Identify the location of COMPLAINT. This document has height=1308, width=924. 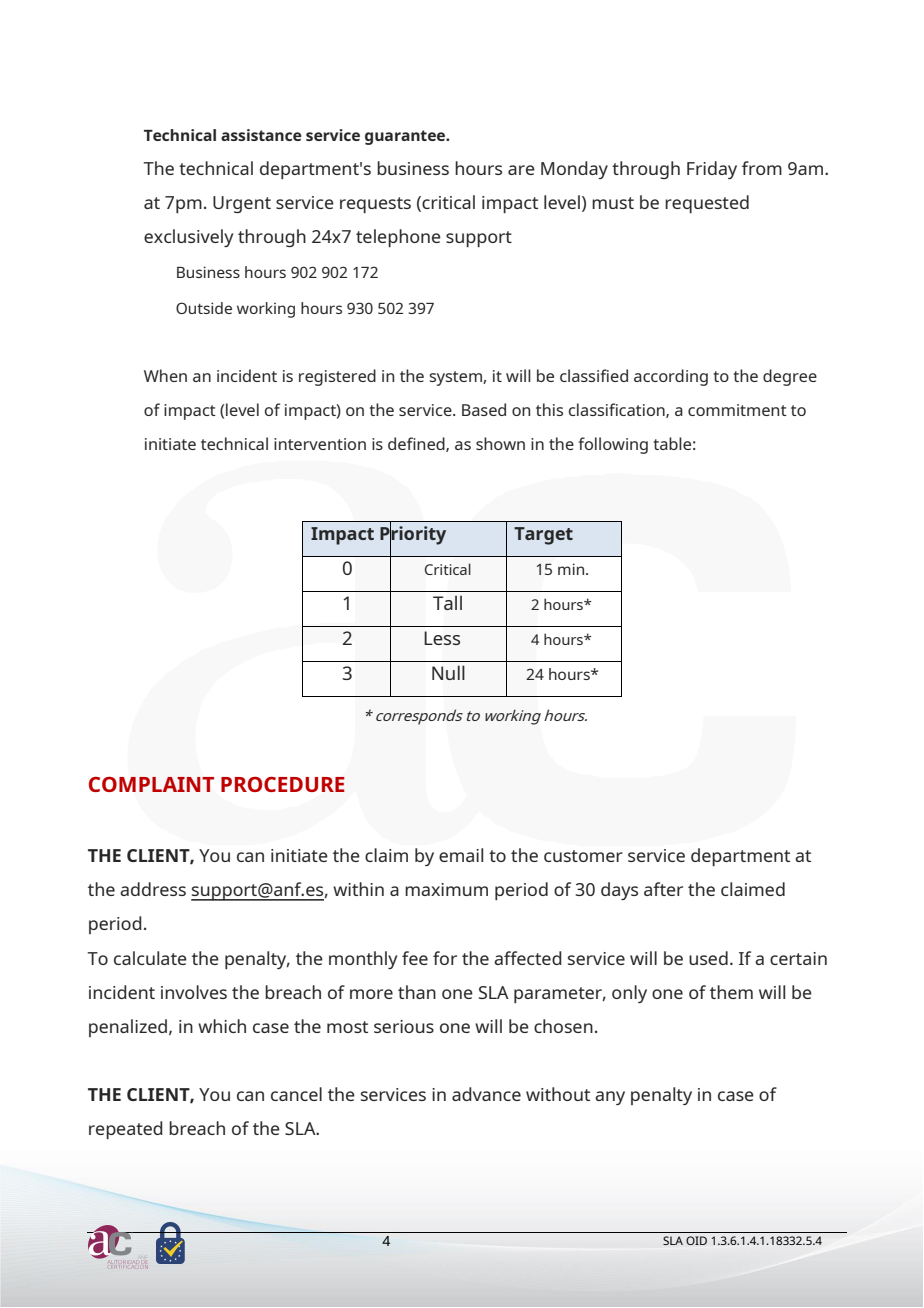
(151, 784).
